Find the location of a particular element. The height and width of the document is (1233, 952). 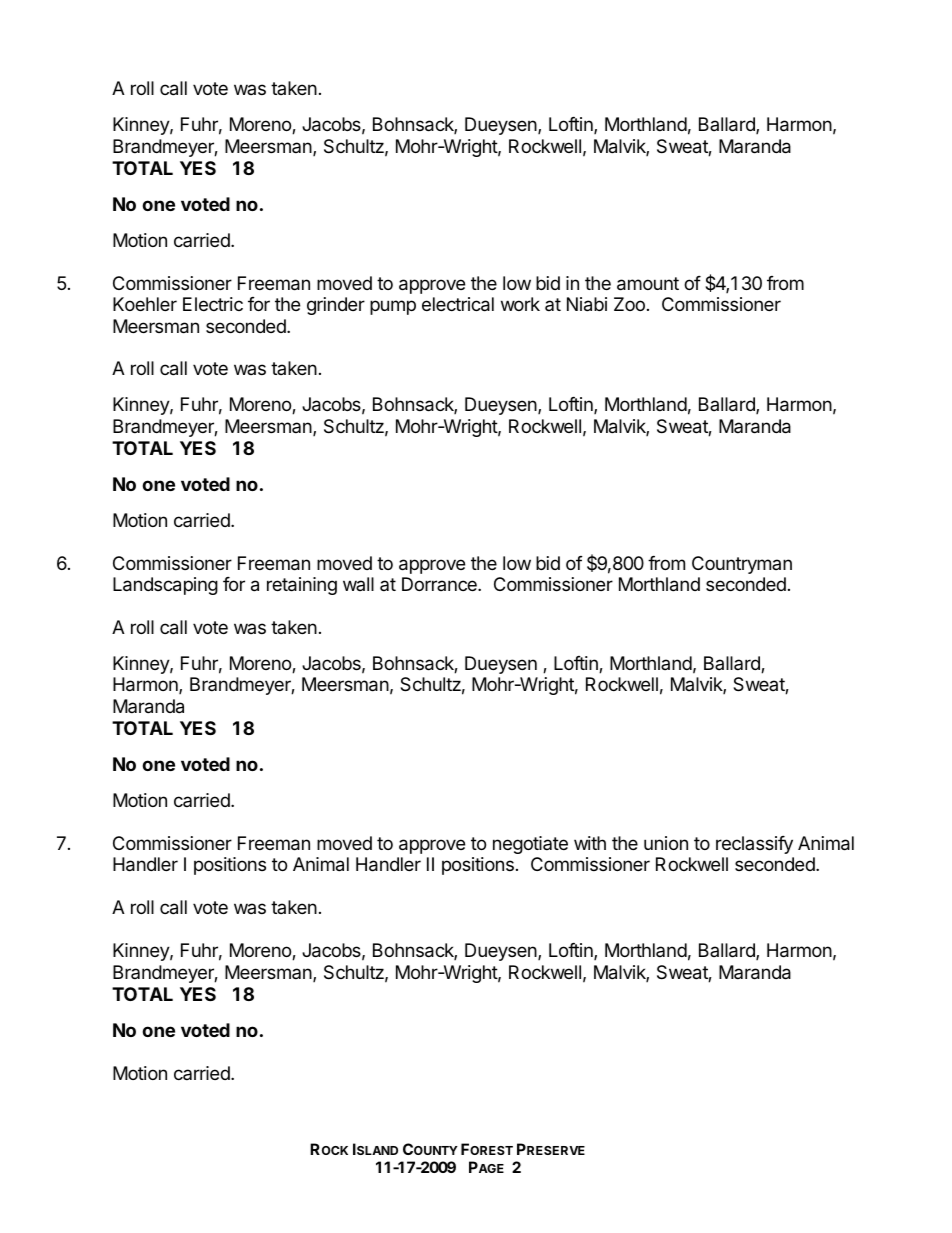

negotiate is located at coordinates (530, 845).
